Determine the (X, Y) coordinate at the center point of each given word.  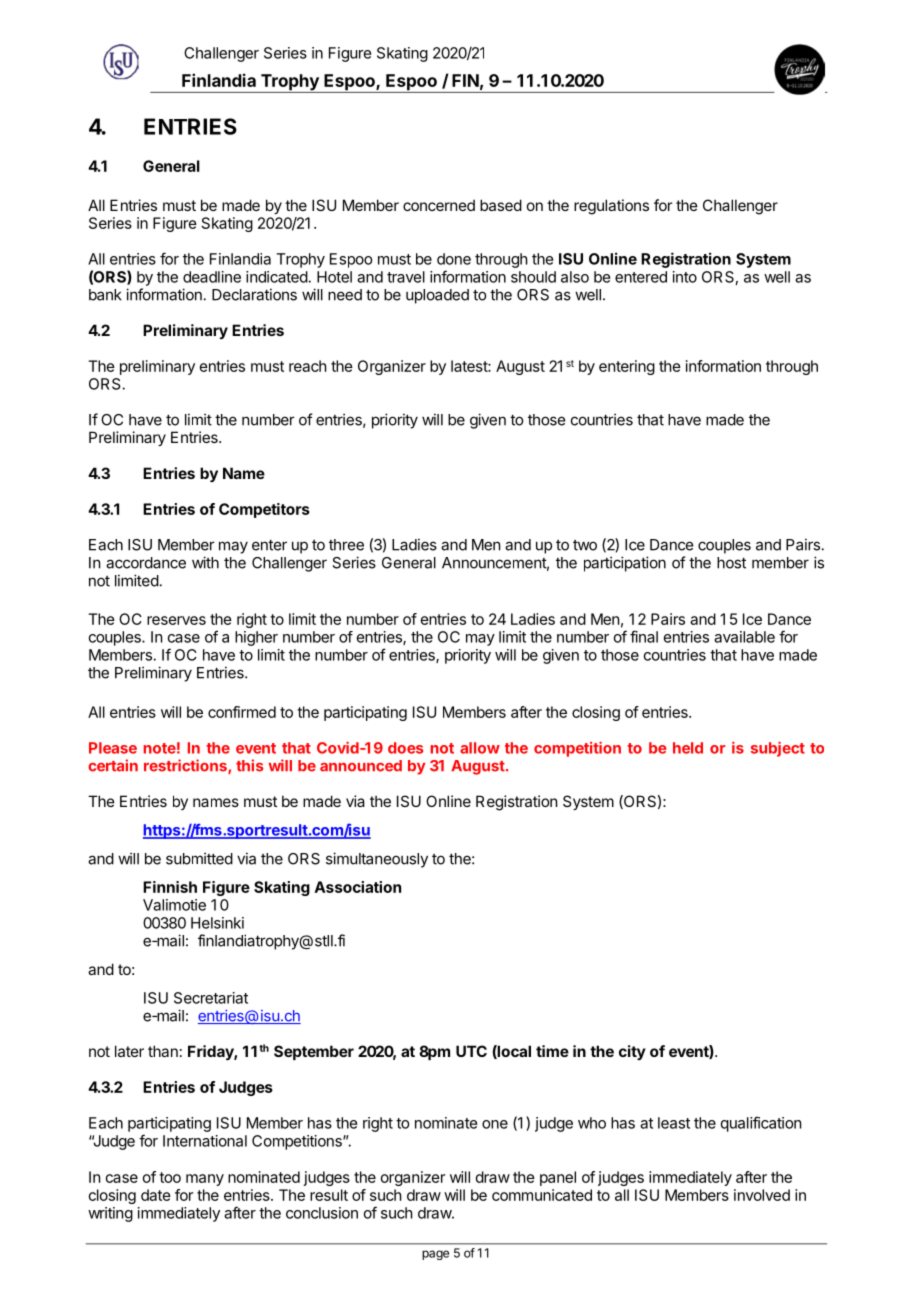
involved (762, 1195)
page (435, 1255)
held (688, 748)
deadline (212, 277)
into (685, 277)
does (405, 748)
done (454, 259)
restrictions (186, 766)
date (156, 1195)
